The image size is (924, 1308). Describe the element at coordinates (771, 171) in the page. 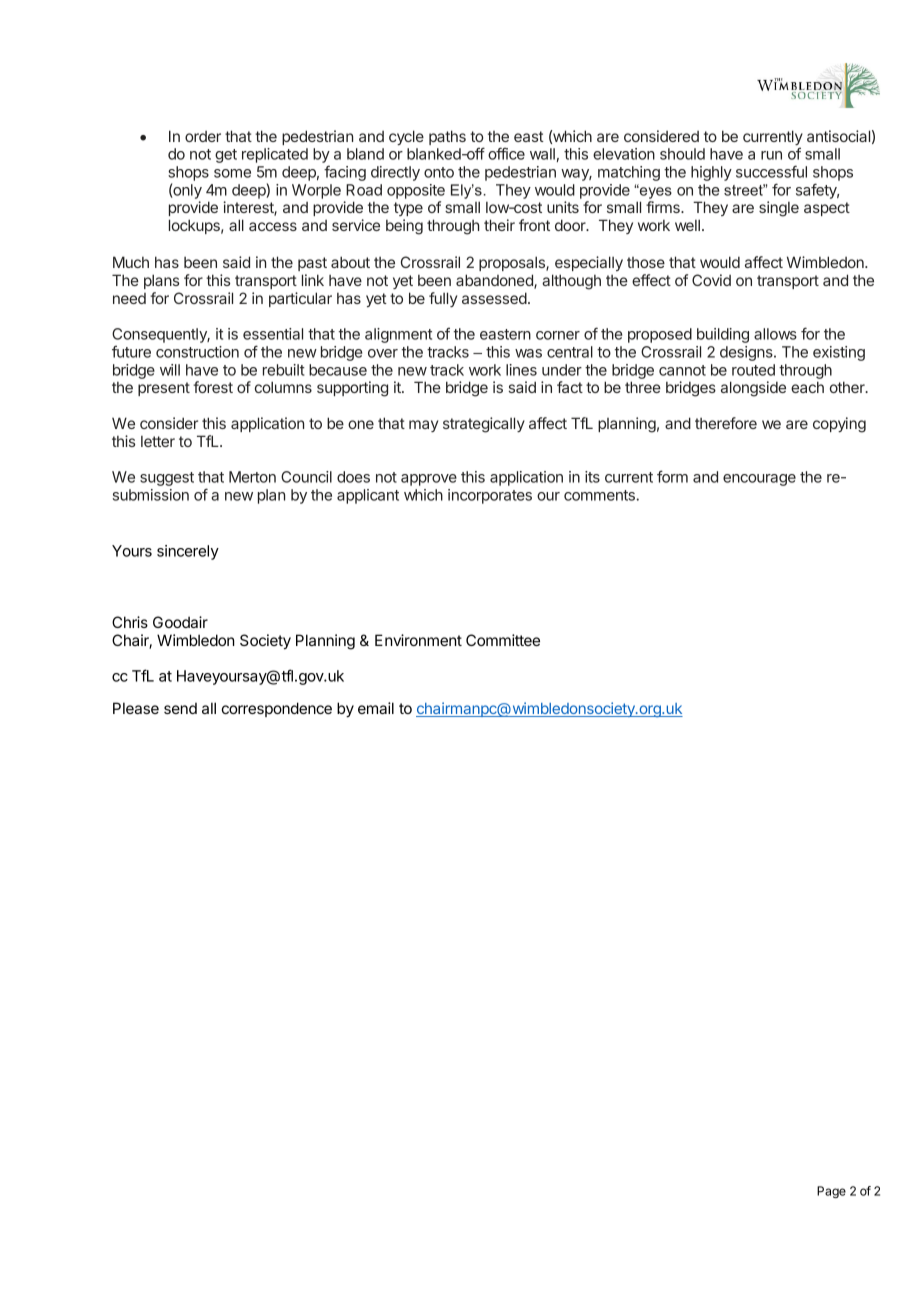

I see `successful` at that location.
